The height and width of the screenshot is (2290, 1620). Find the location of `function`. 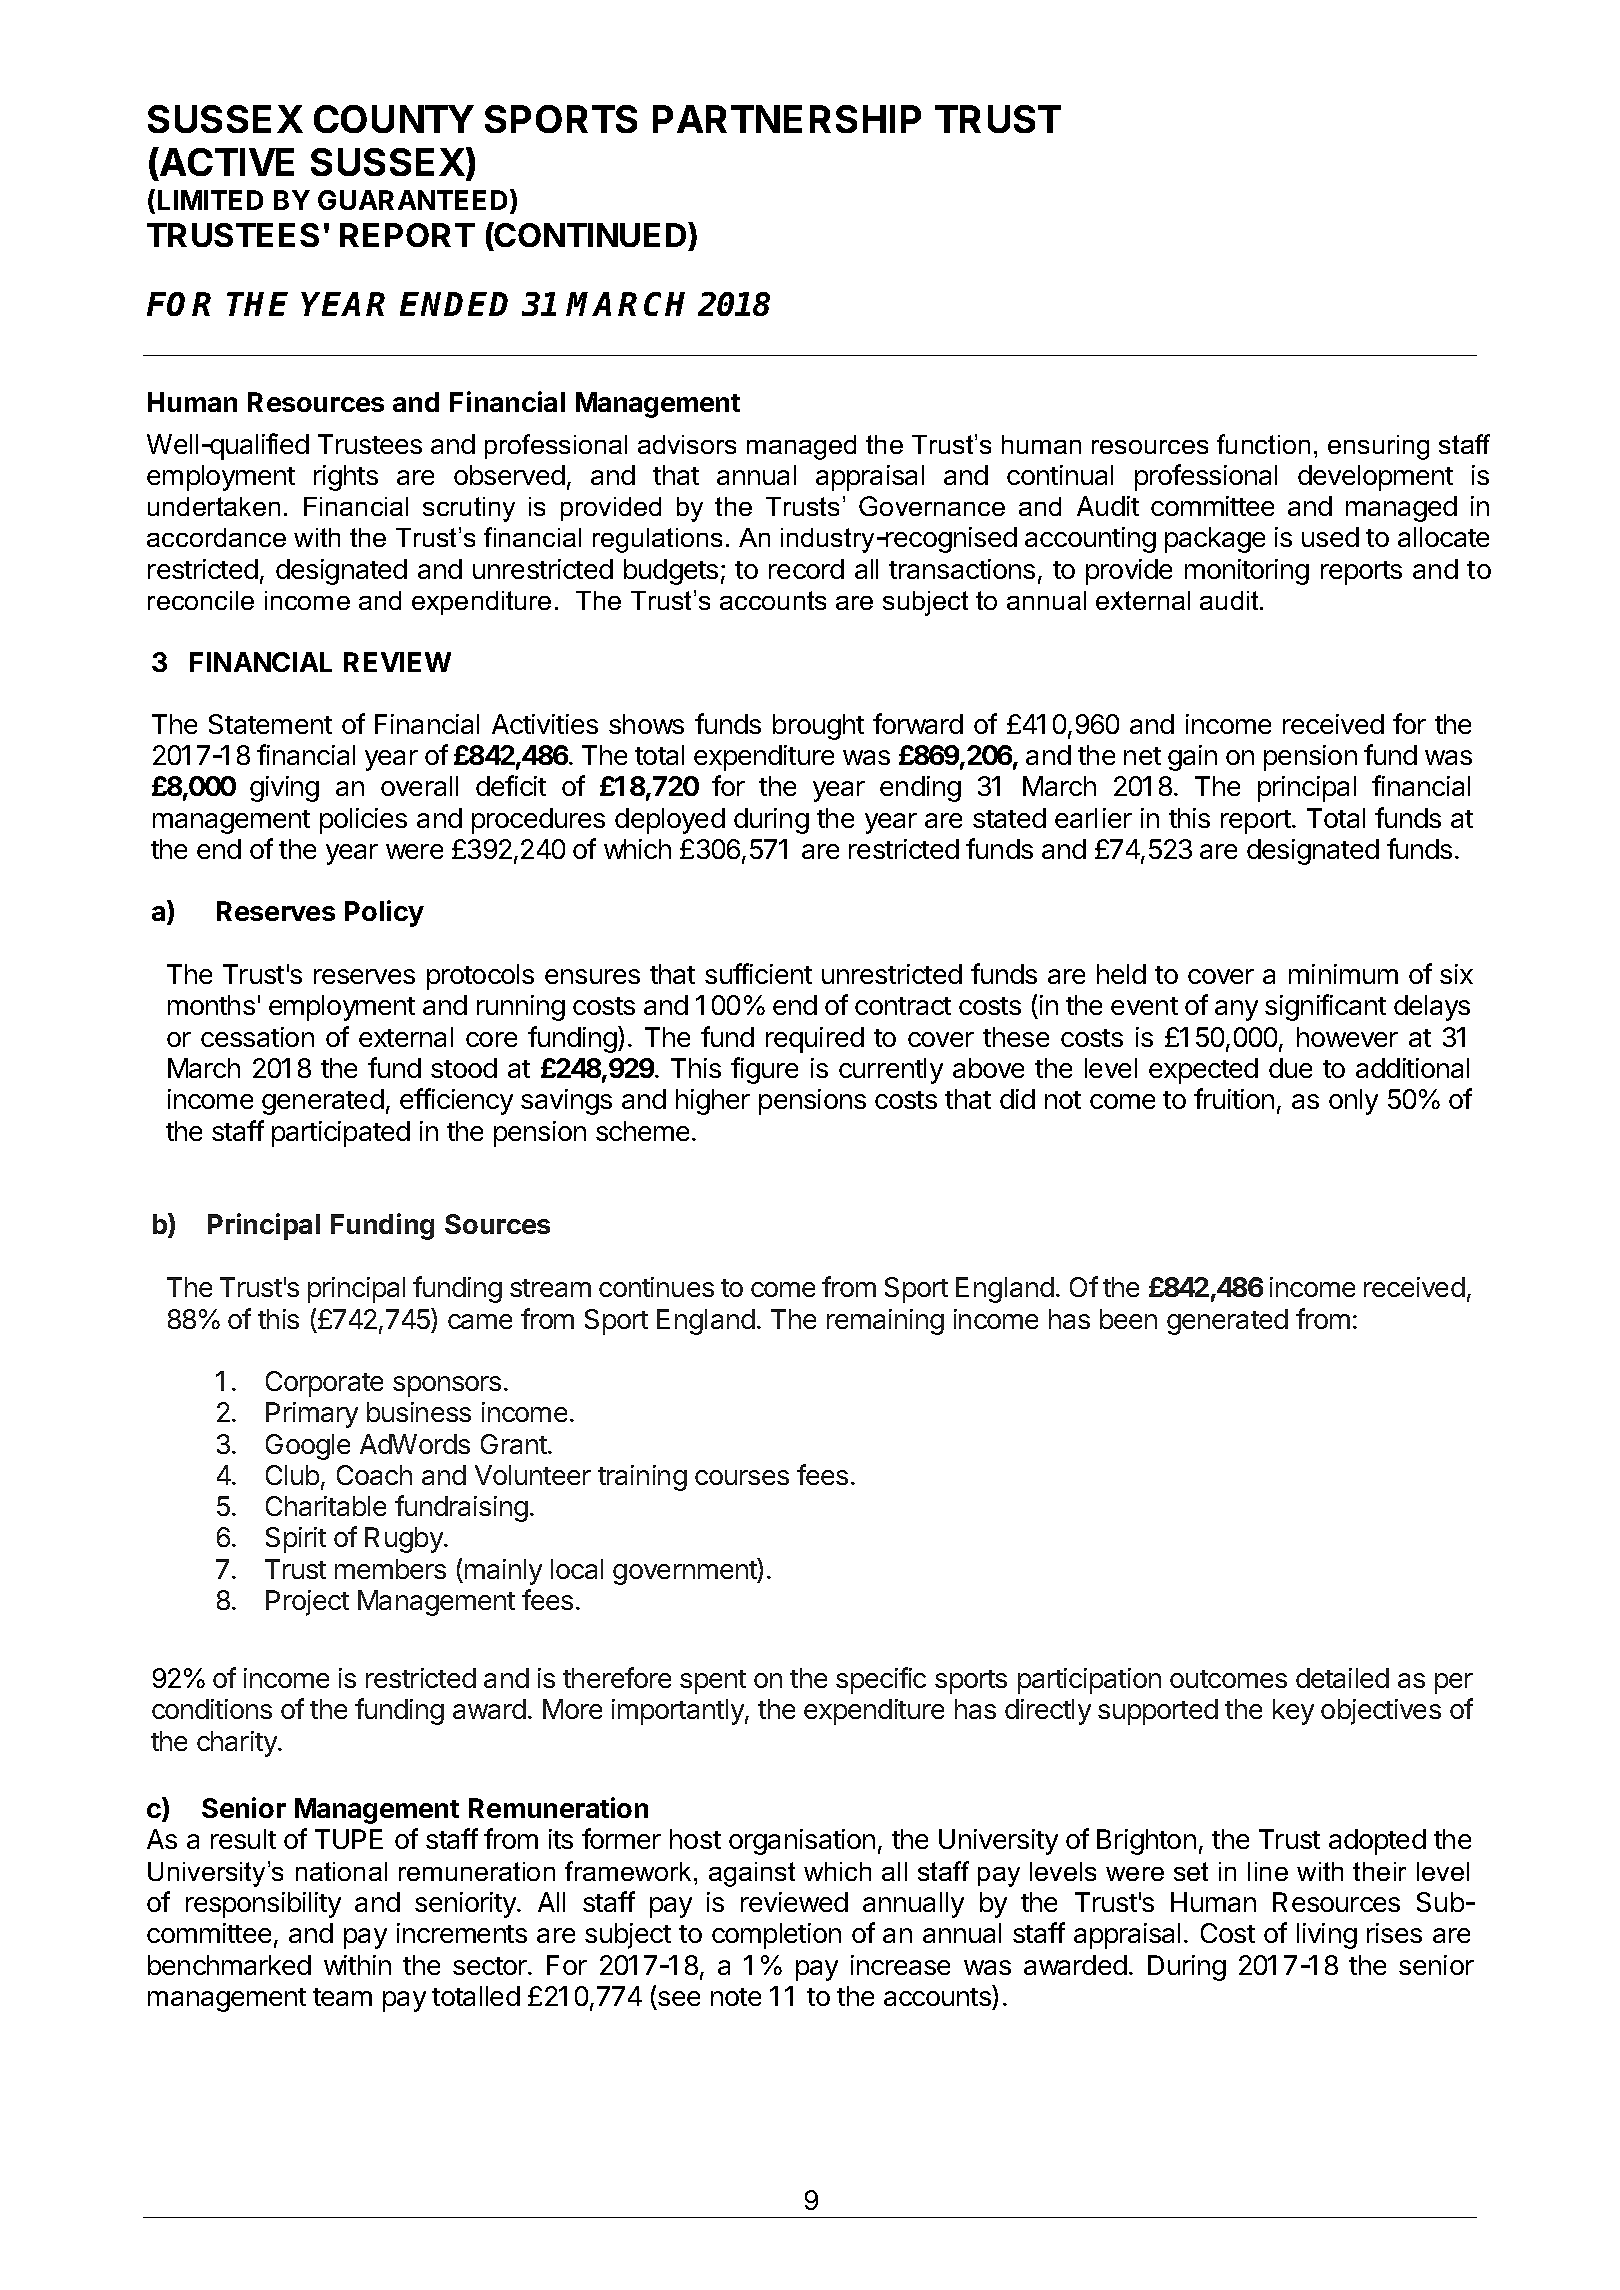

function is located at coordinates (1263, 444).
